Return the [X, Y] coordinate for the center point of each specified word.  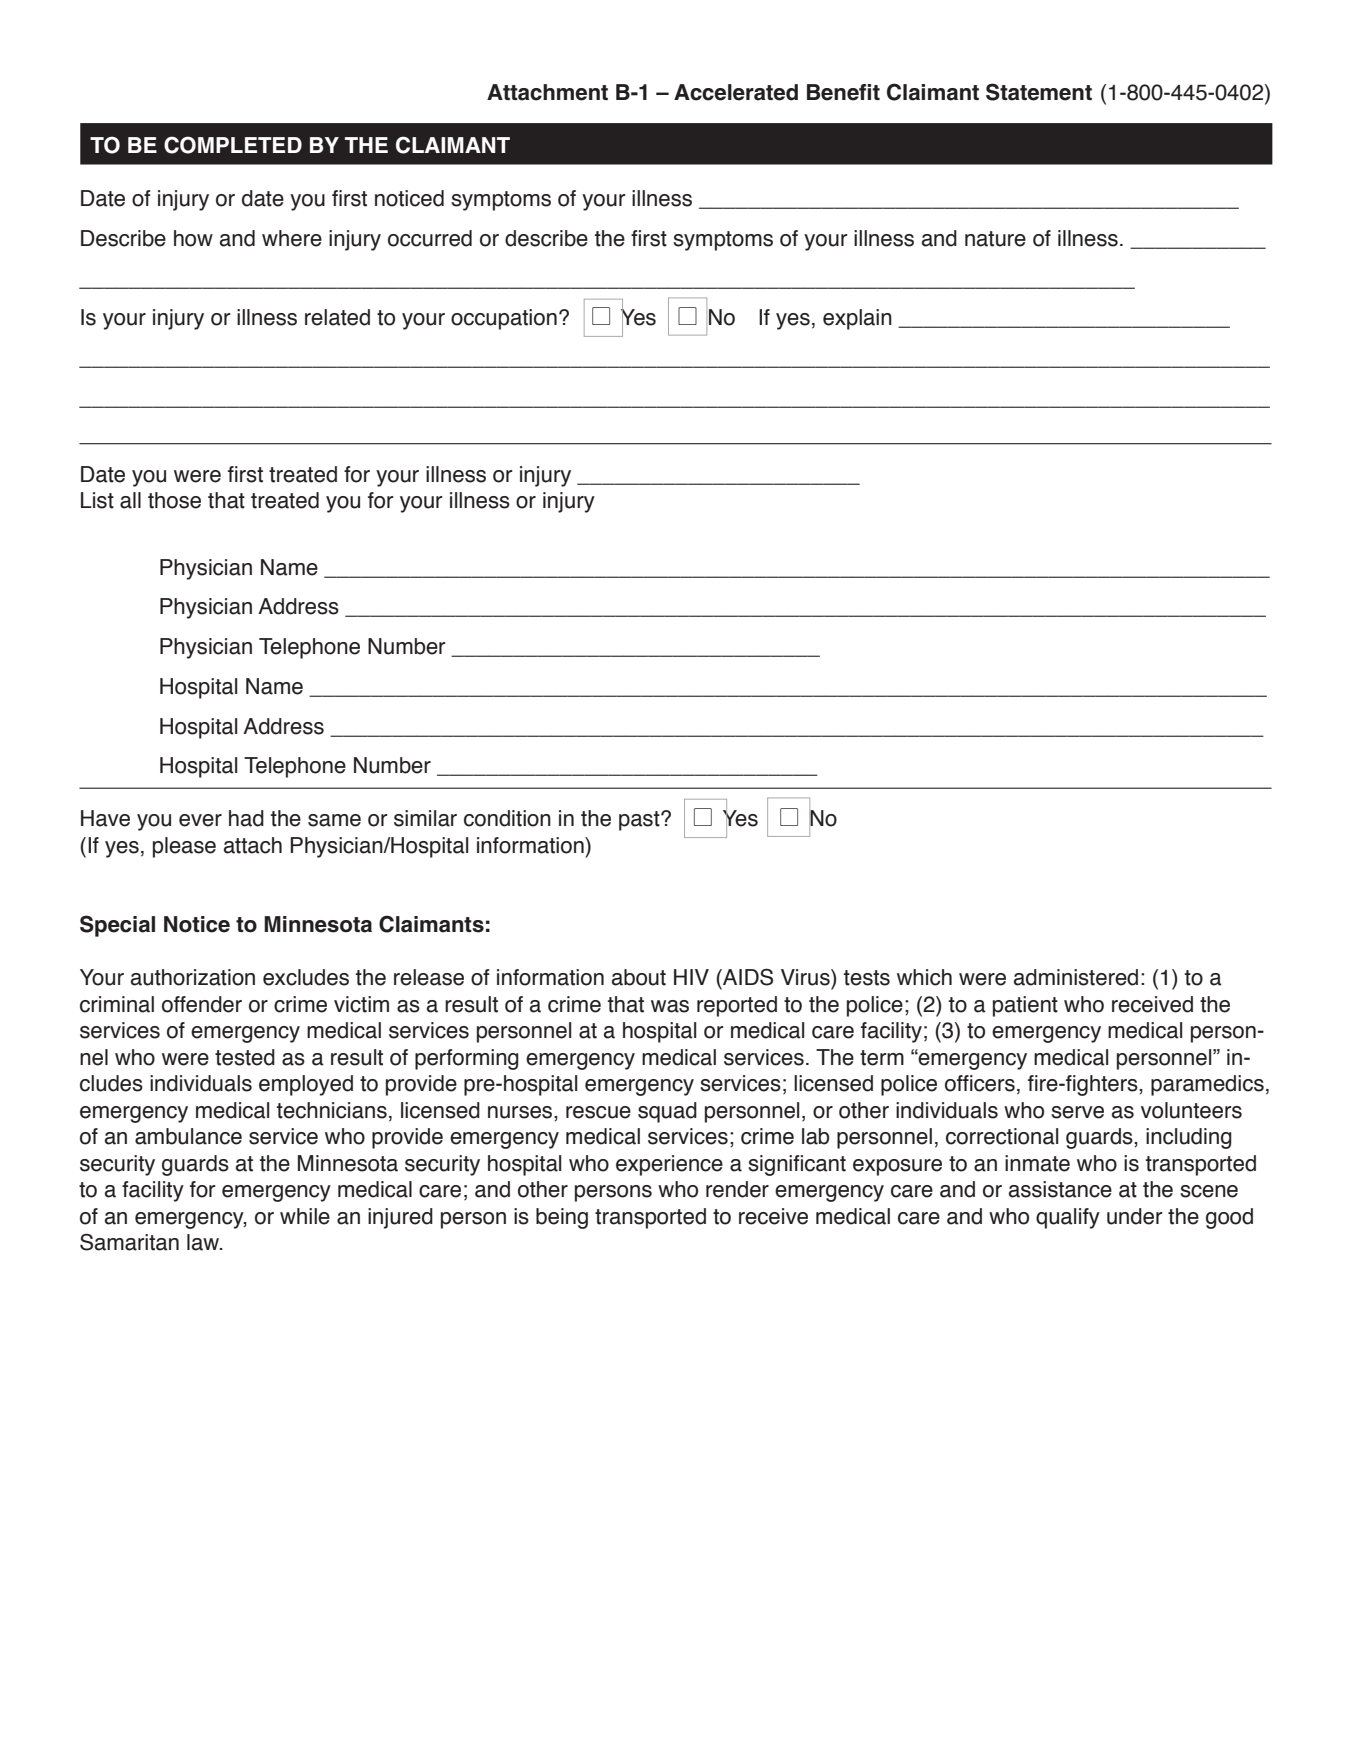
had [246, 818]
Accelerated [736, 92]
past [640, 821]
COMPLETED [233, 145]
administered [1076, 977]
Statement [1039, 92]
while [305, 1216]
